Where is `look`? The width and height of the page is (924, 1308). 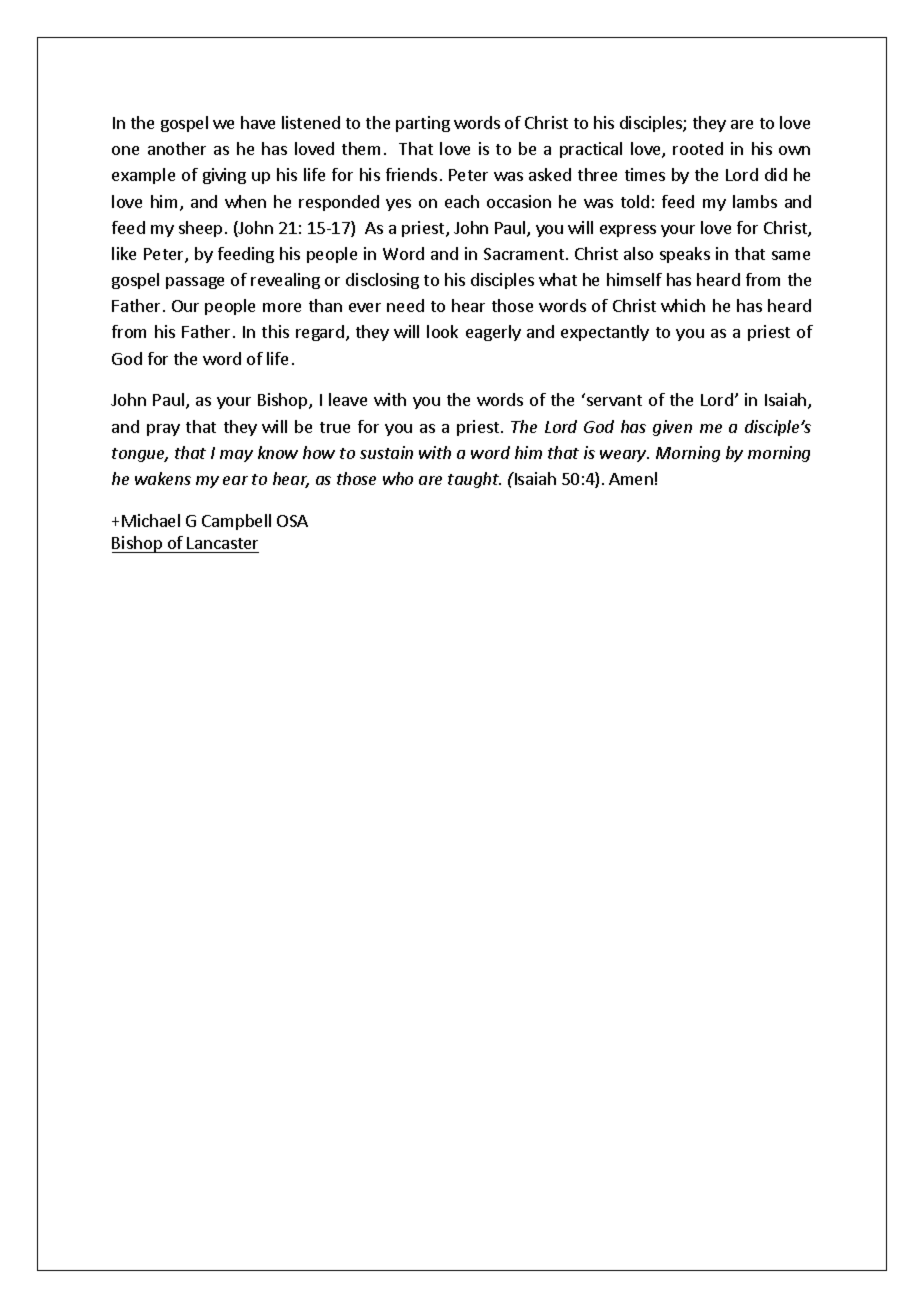 look is located at coordinates (442, 331).
